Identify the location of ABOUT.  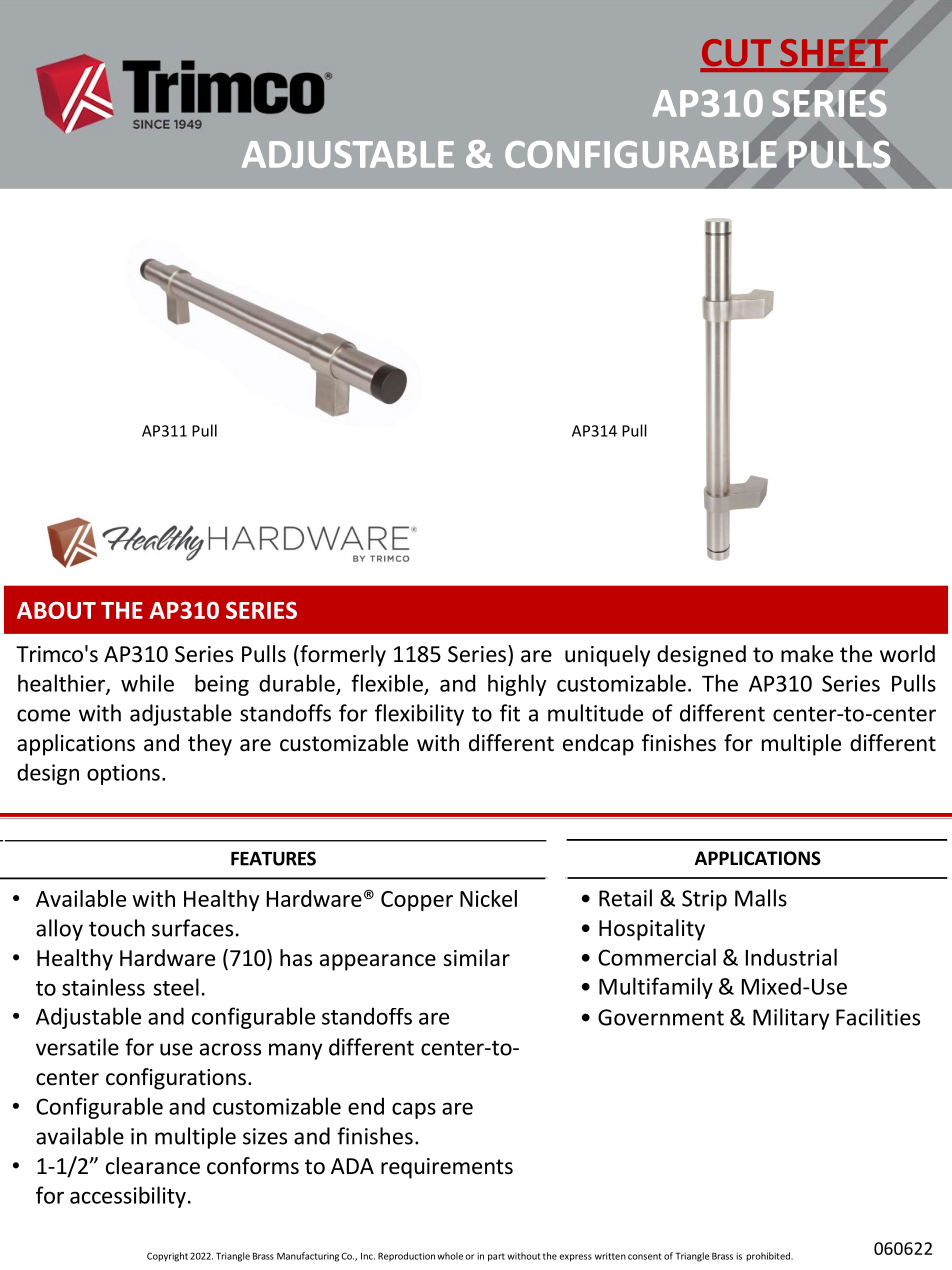
(56, 610).
